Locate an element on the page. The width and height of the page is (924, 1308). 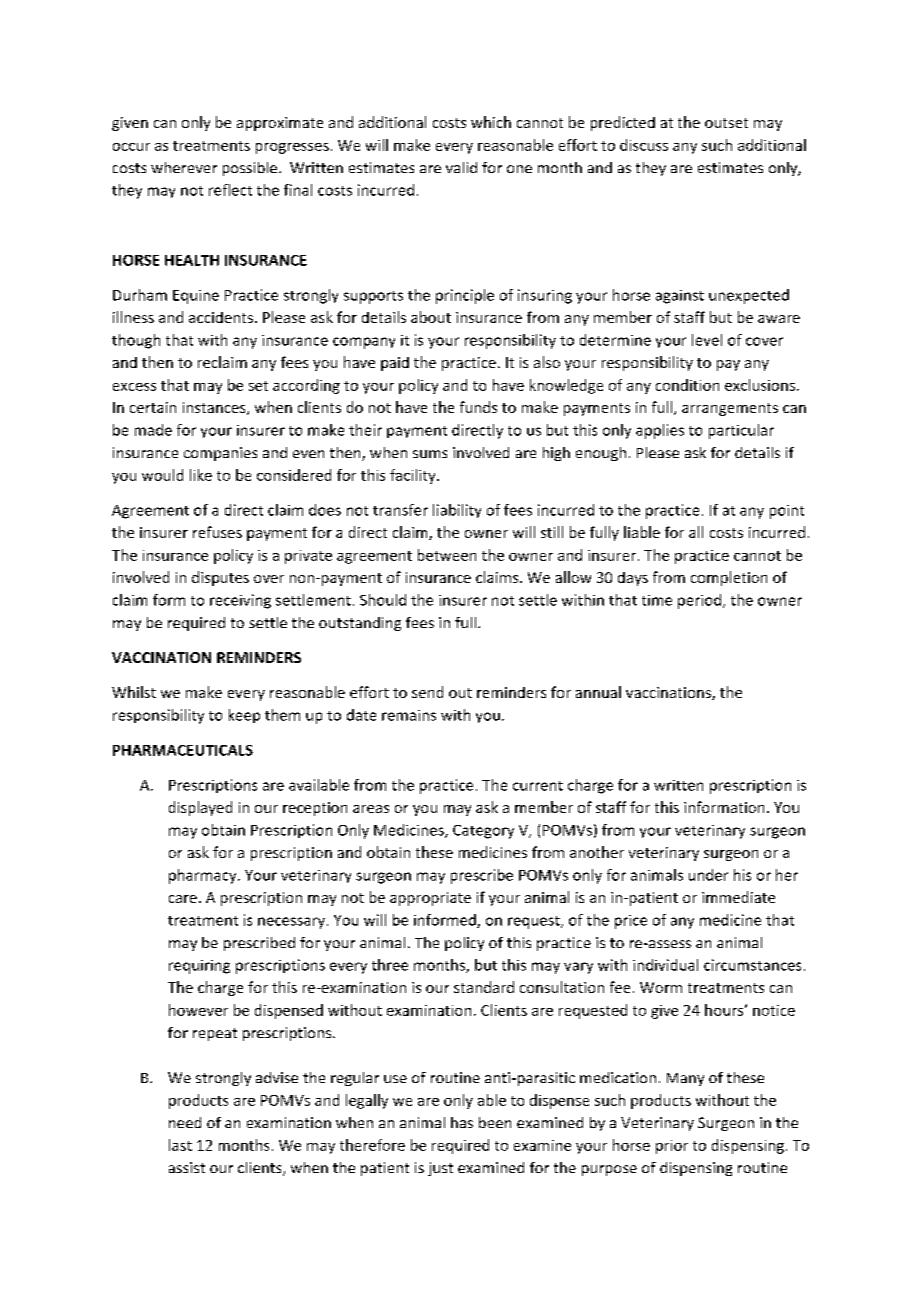
between is located at coordinates (447, 555).
